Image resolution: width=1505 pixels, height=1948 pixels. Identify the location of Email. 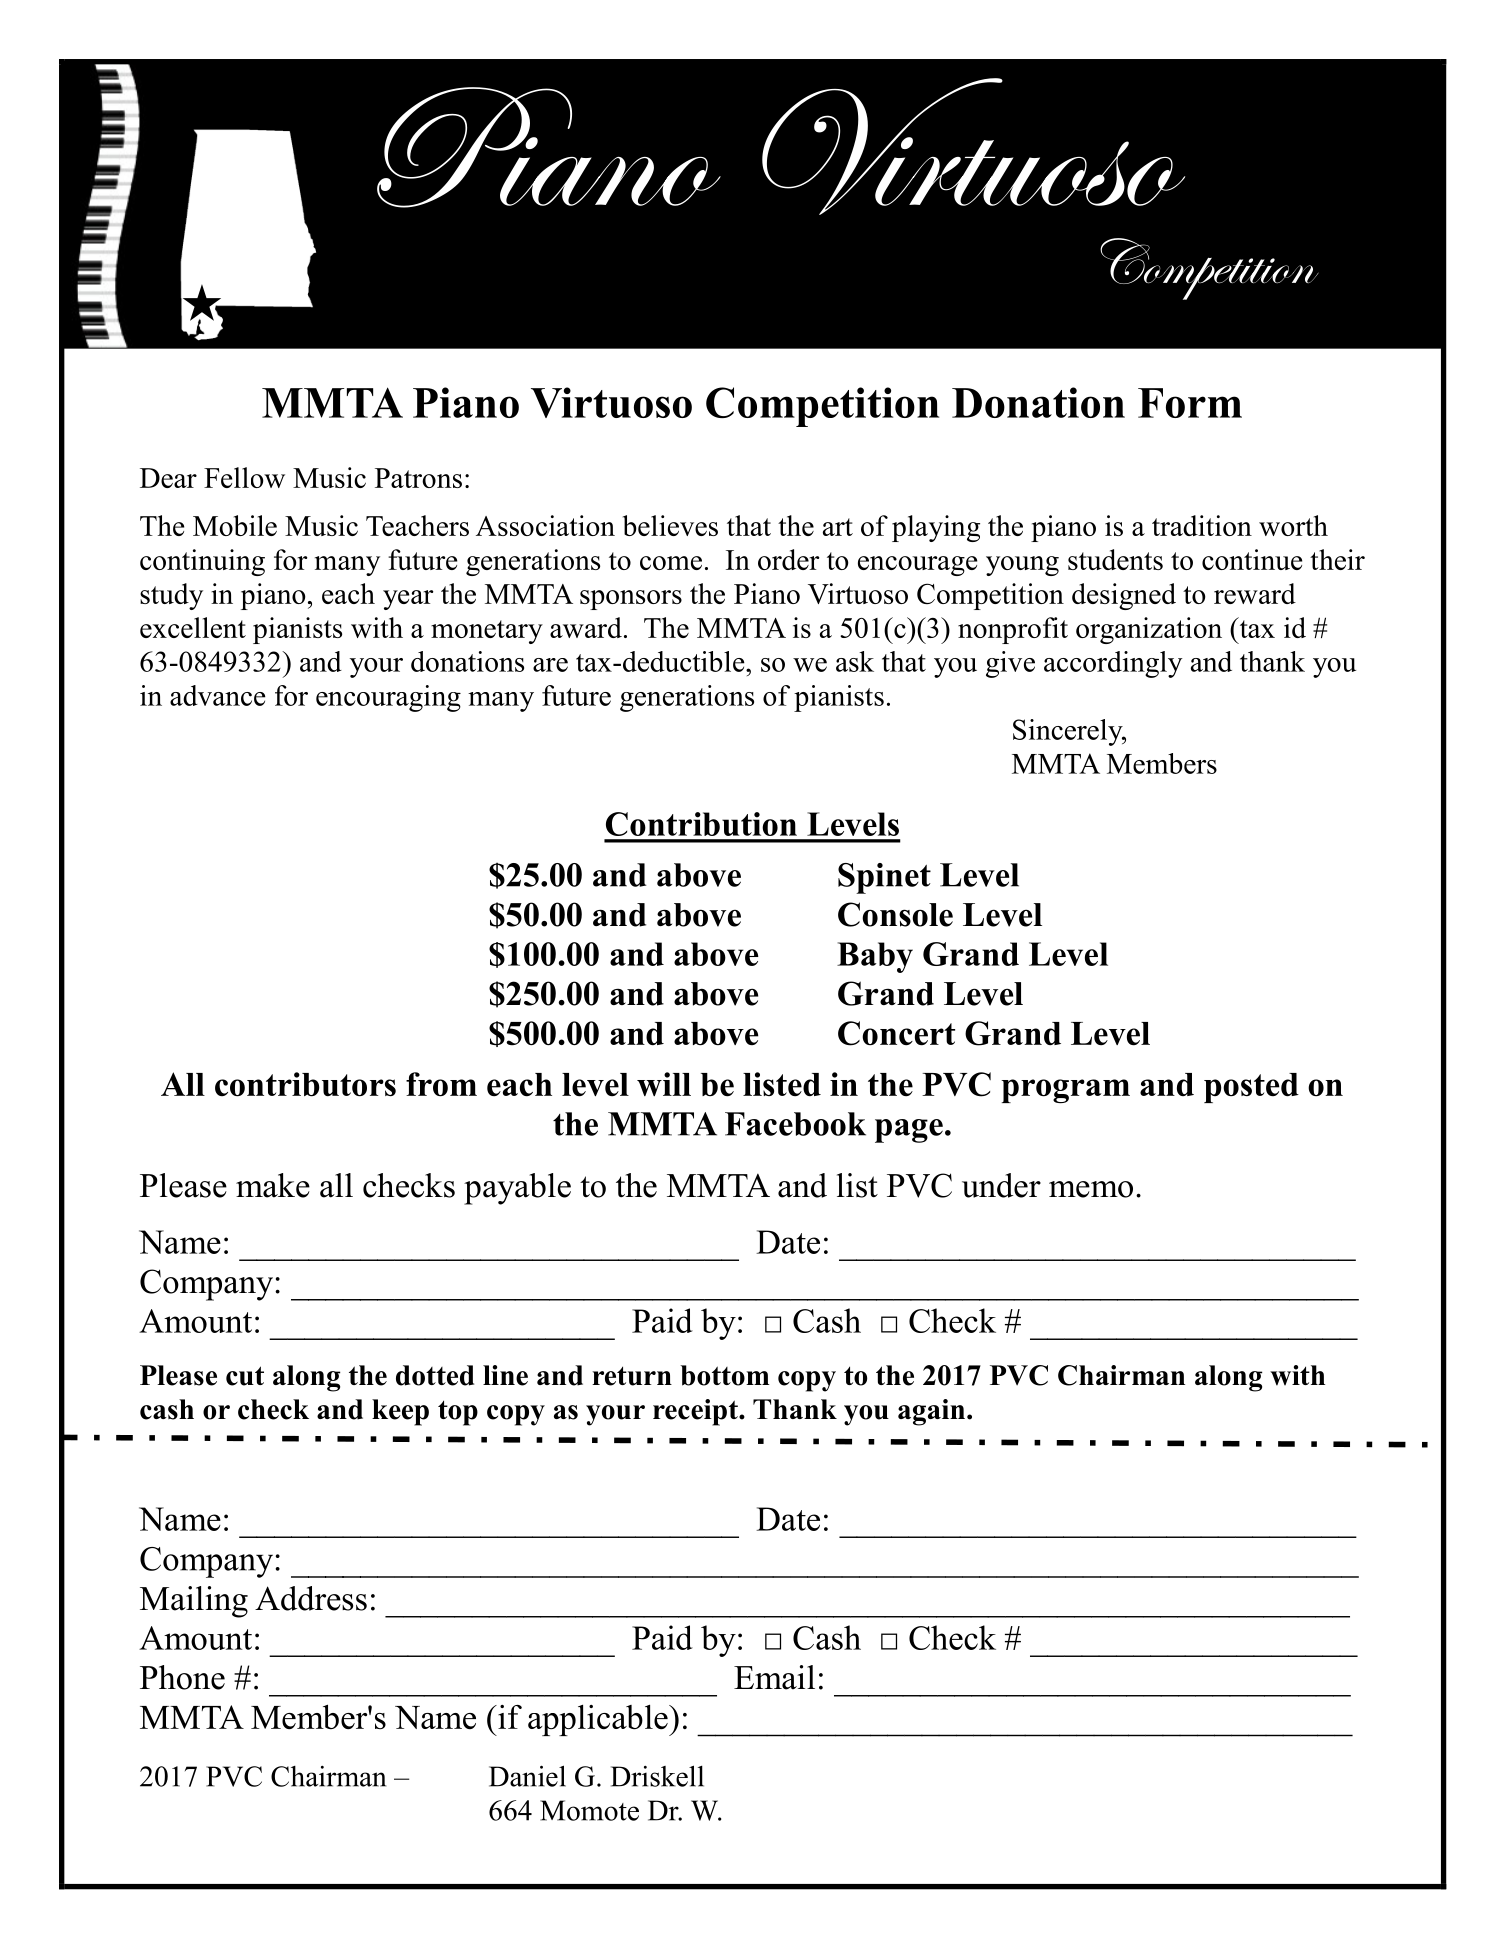
(774, 1677).
